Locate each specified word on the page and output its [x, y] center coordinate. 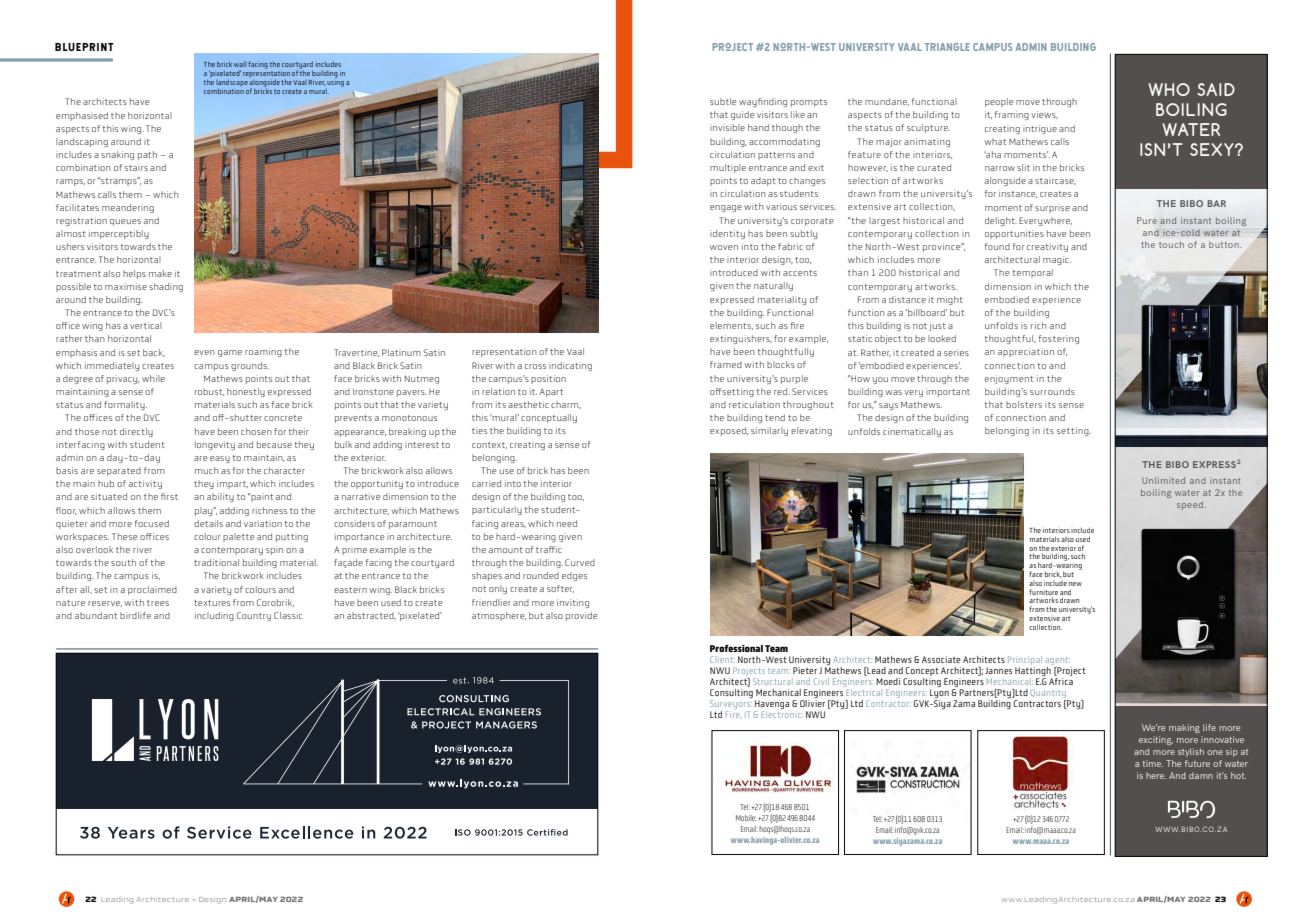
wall [240, 64]
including [214, 616]
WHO [1169, 89]
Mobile [746, 818]
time [1153, 763]
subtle [723, 101]
